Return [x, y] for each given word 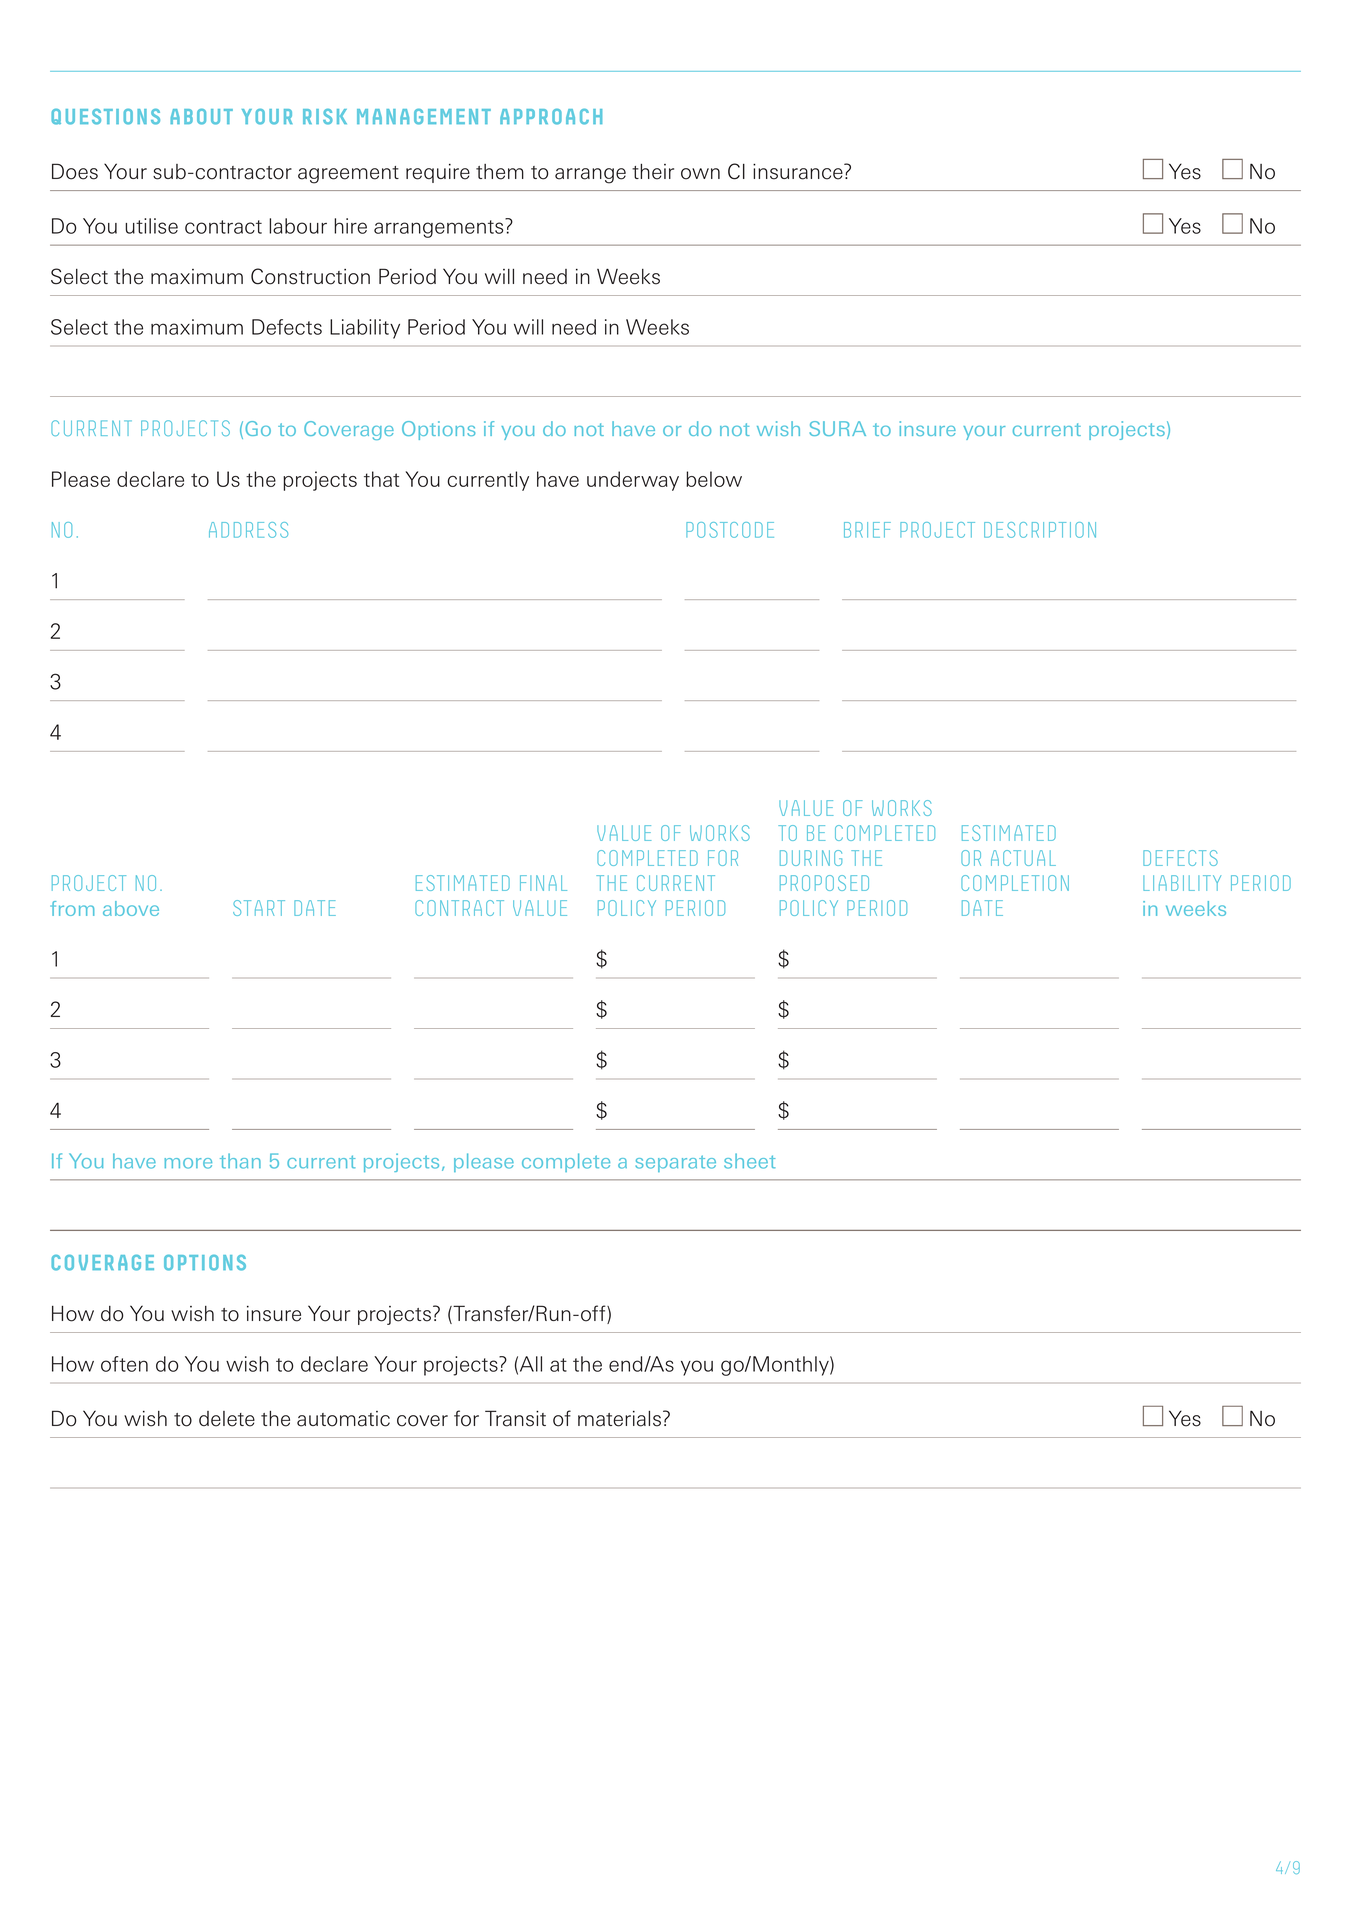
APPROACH [551, 117]
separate [675, 1163]
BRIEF [867, 530]
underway [633, 481]
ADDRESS [248, 530]
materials [619, 1419]
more [188, 1163]
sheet [749, 1161]
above [131, 908]
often [124, 1364]
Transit [515, 1418]
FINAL [543, 883]
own [700, 174]
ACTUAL [1023, 858]
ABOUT [201, 117]
